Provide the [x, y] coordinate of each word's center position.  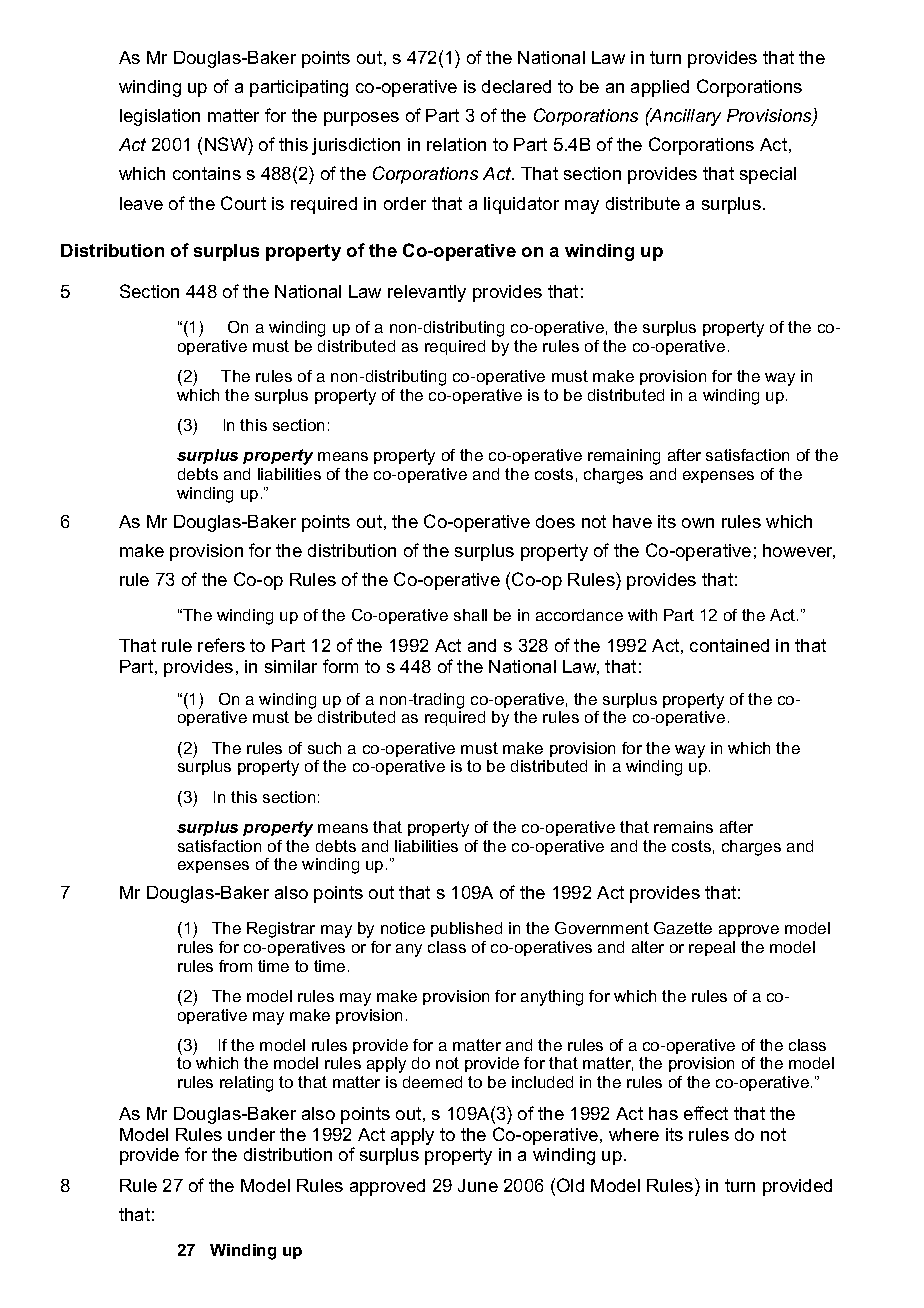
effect [706, 1113]
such [324, 748]
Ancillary [684, 117]
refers [221, 645]
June [478, 1185]
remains [683, 827]
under [251, 1134]
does [555, 521]
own [698, 523]
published [466, 929]
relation [456, 144]
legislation [160, 117]
